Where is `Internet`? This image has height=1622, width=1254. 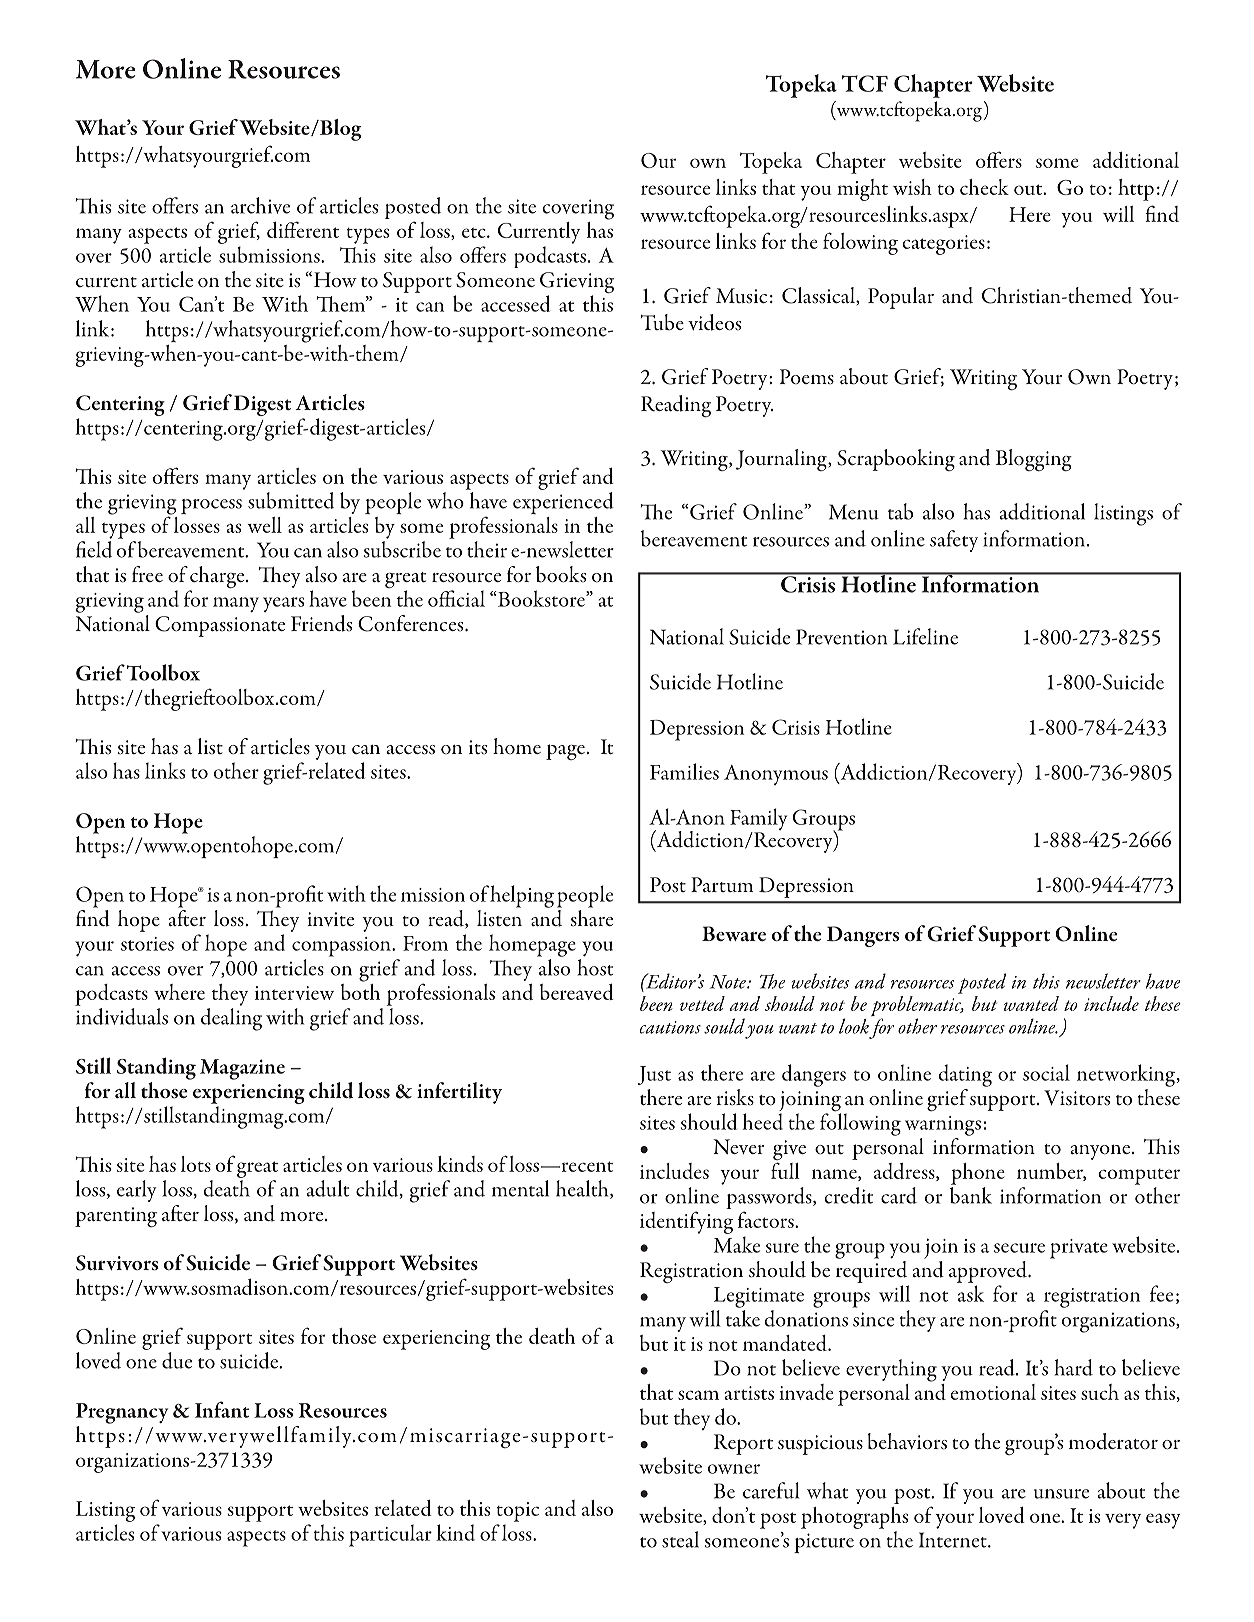 Internet is located at coordinates (954, 1540).
